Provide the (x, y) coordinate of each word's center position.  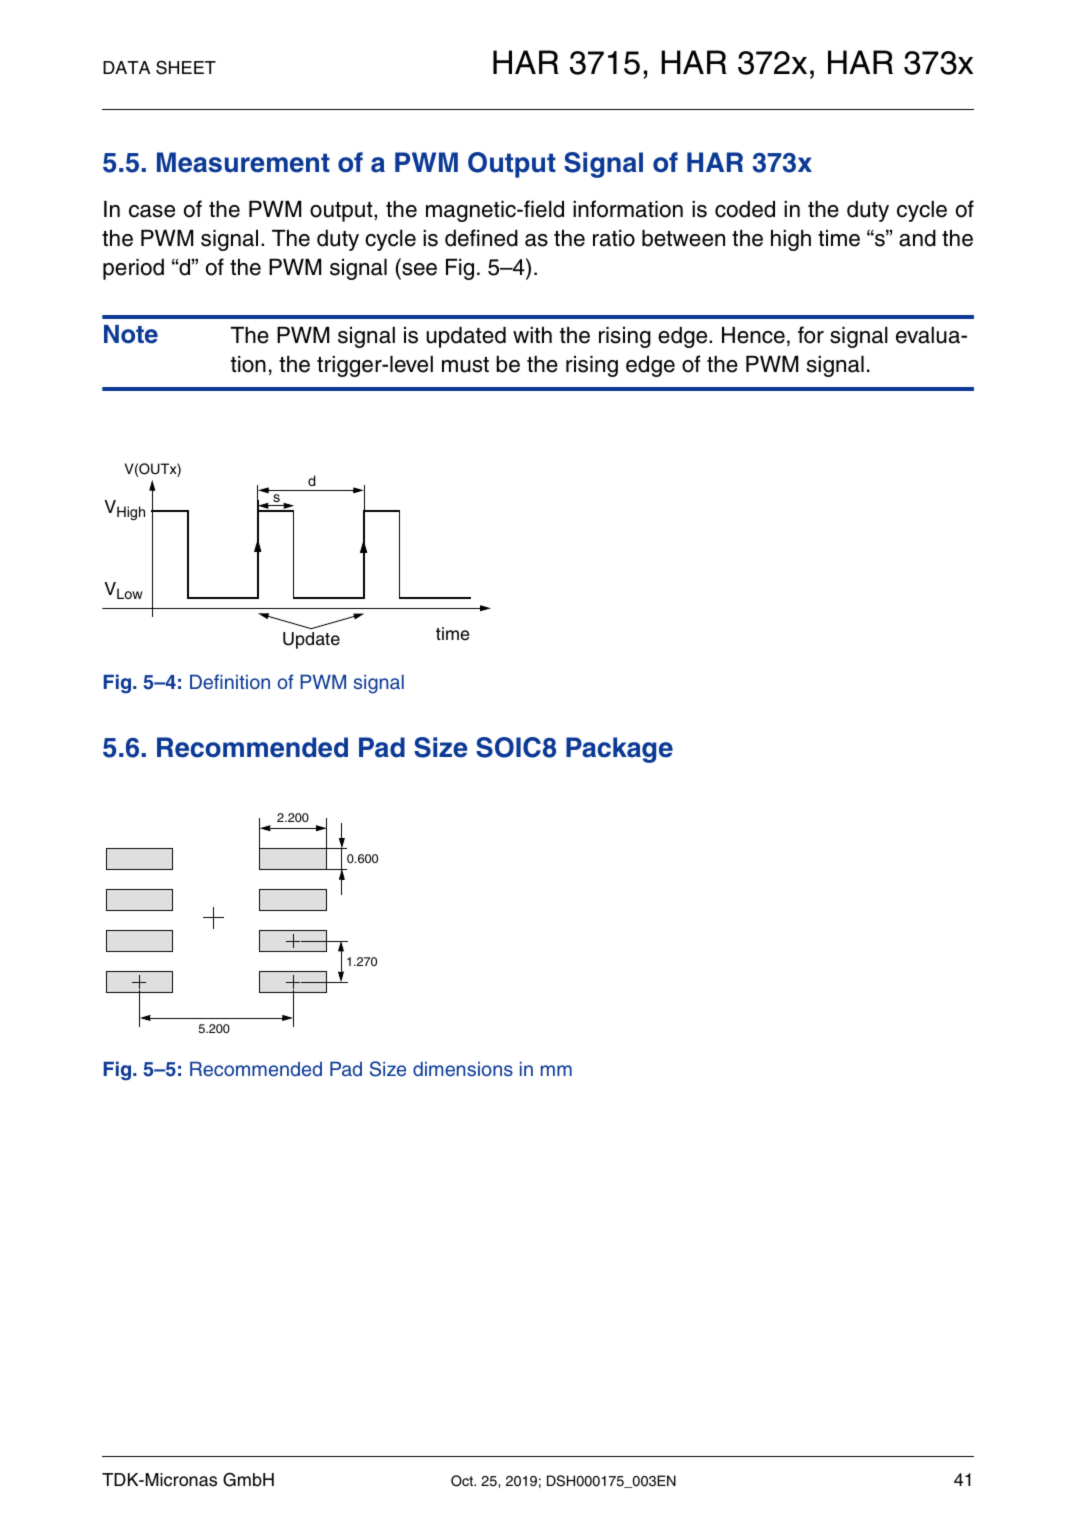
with (532, 334)
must (465, 365)
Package (619, 750)
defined (481, 238)
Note (131, 334)
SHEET (186, 67)
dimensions (463, 1069)
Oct (463, 1481)
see (419, 269)
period (133, 269)
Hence (753, 335)
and (917, 238)
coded (745, 209)
